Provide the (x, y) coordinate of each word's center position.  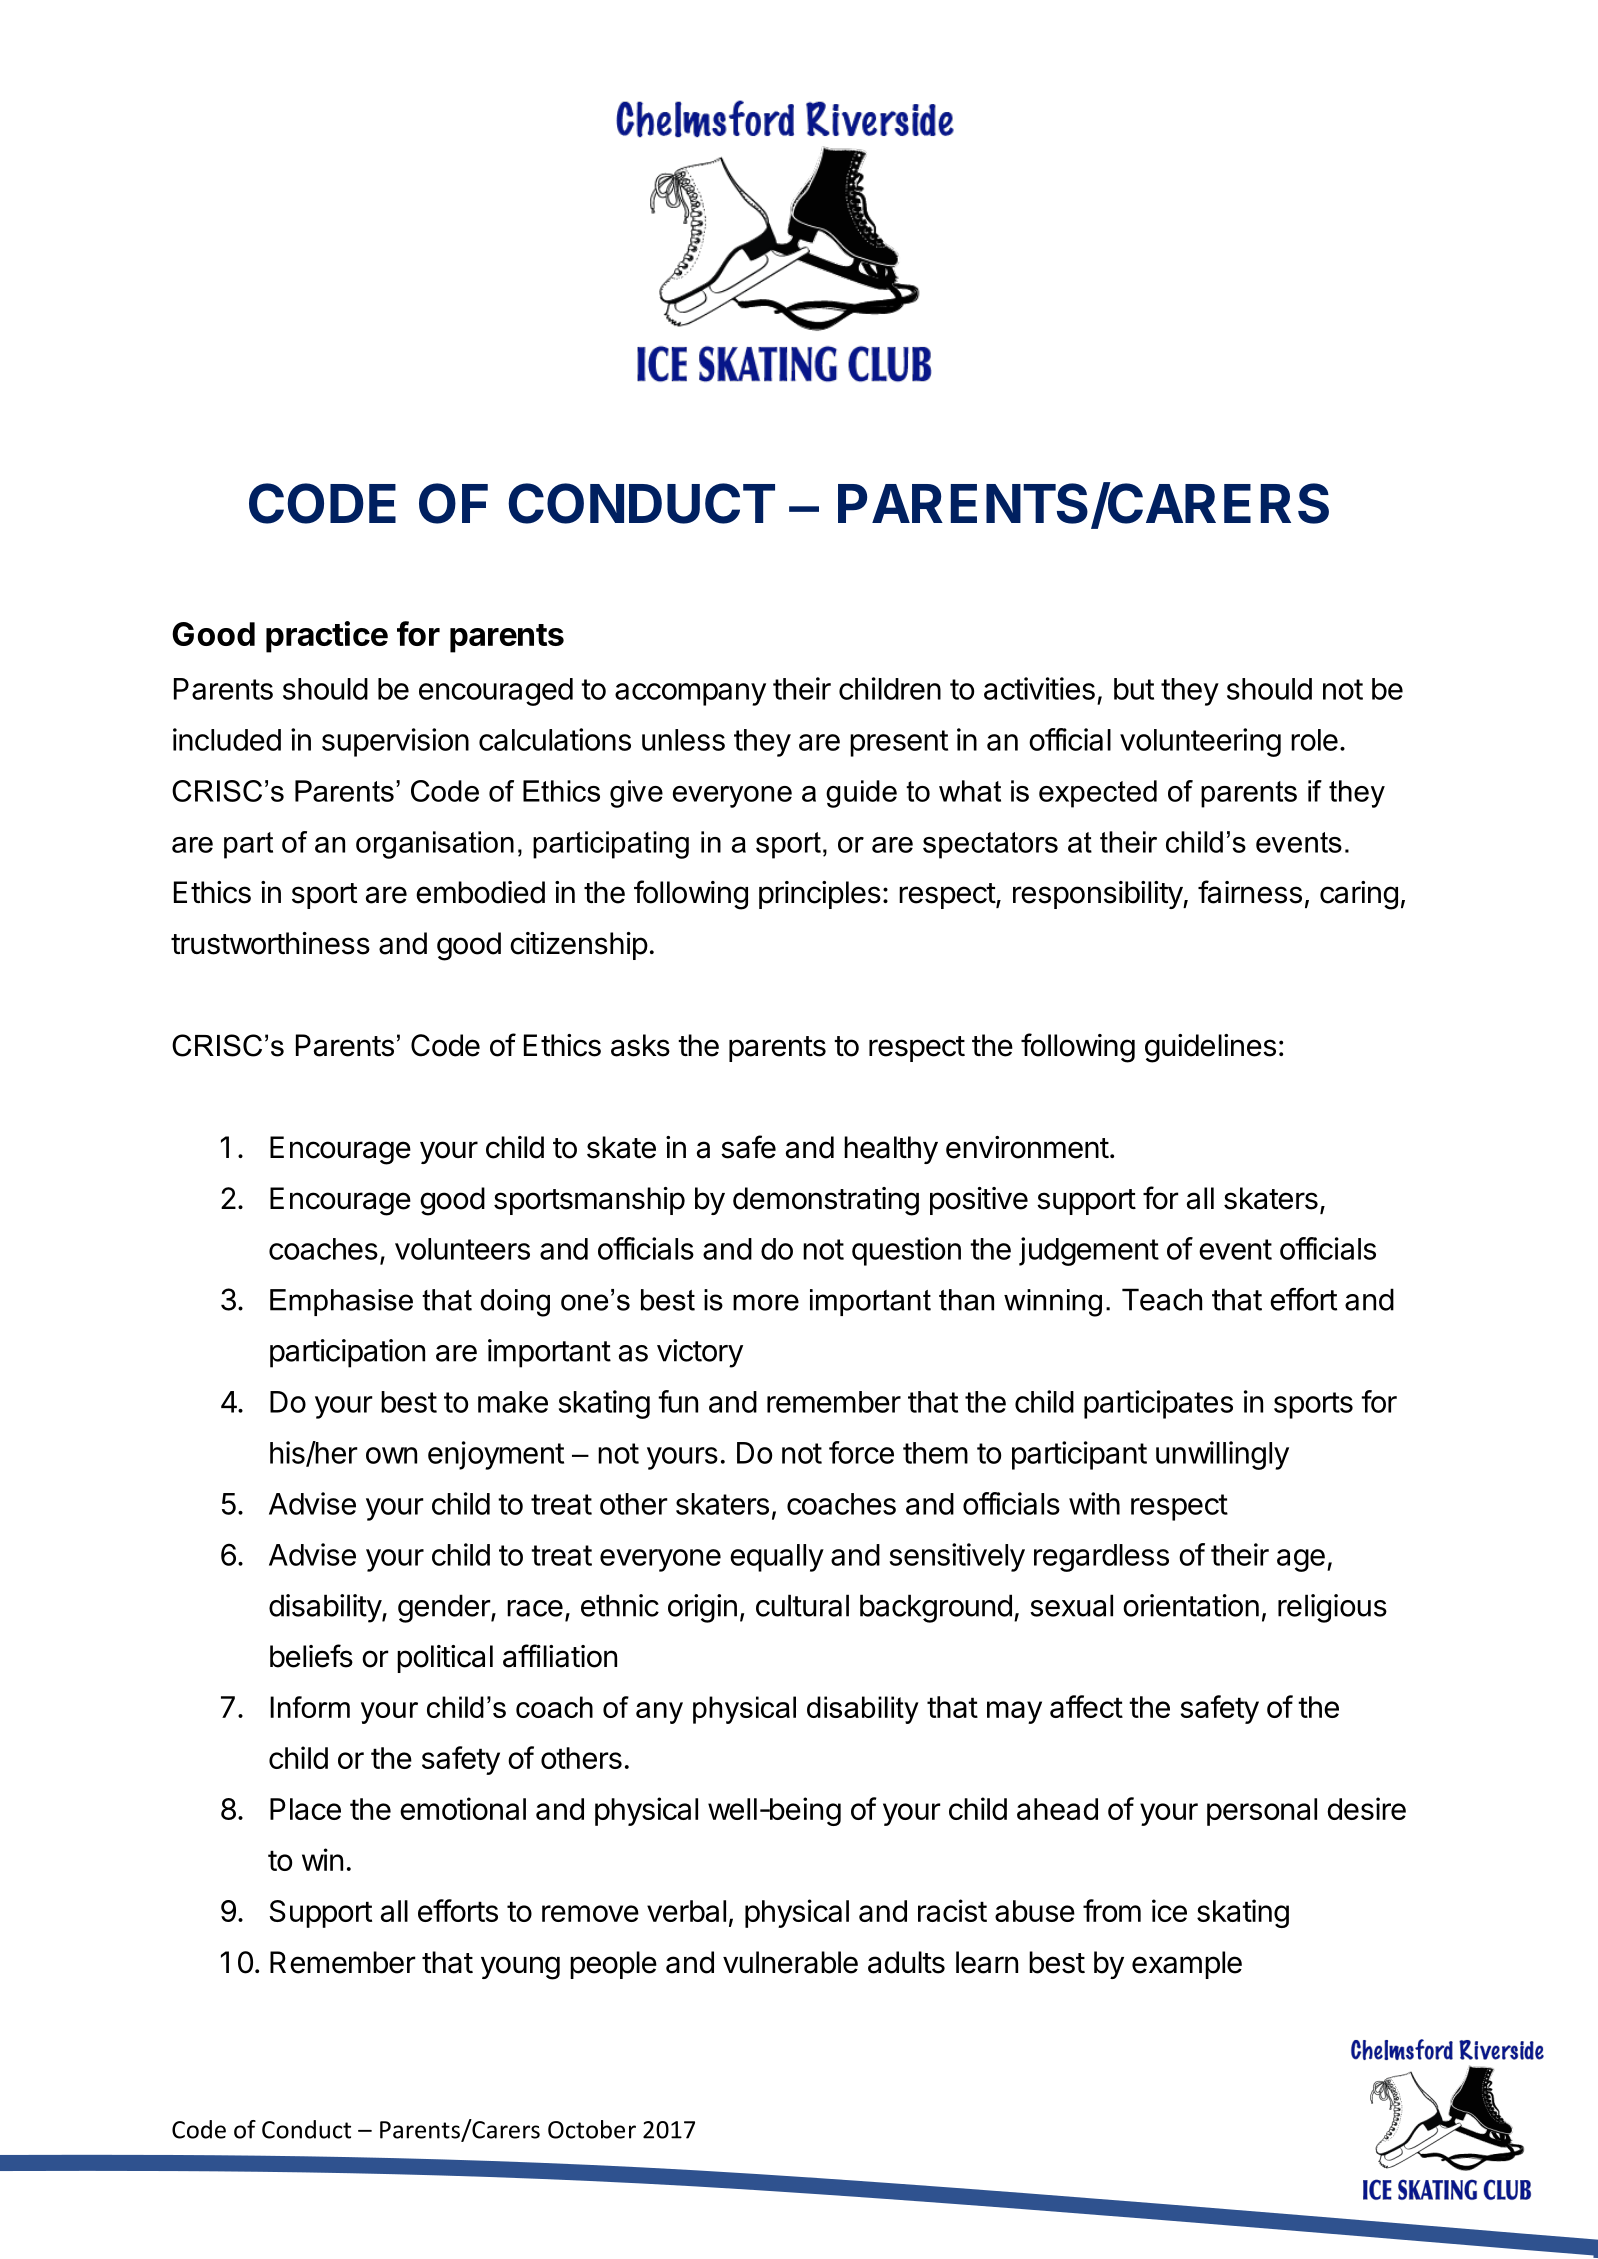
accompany (690, 694)
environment (1027, 1147)
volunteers (462, 1249)
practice (327, 637)
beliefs (311, 1656)
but (1134, 689)
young (520, 1968)
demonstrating (826, 1201)
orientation (1191, 1605)
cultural (802, 1605)
